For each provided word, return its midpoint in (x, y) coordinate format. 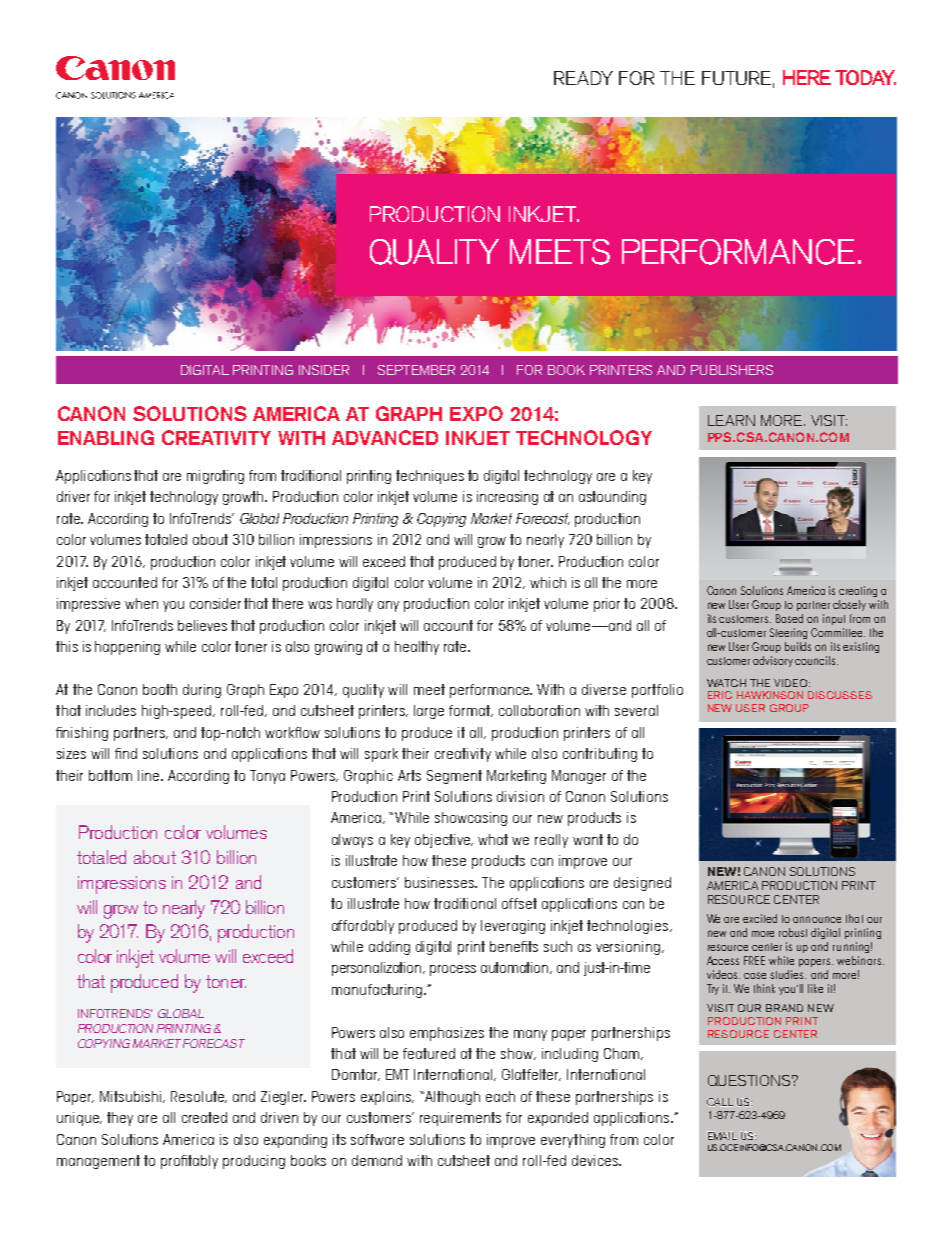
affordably (363, 927)
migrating (215, 477)
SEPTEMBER (416, 370)
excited (760, 918)
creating (858, 591)
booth (160, 689)
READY (583, 78)
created (204, 1117)
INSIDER (324, 370)
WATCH (726, 683)
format (471, 711)
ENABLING (106, 437)
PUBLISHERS (732, 370)
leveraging (513, 927)
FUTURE (736, 78)
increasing (507, 498)
